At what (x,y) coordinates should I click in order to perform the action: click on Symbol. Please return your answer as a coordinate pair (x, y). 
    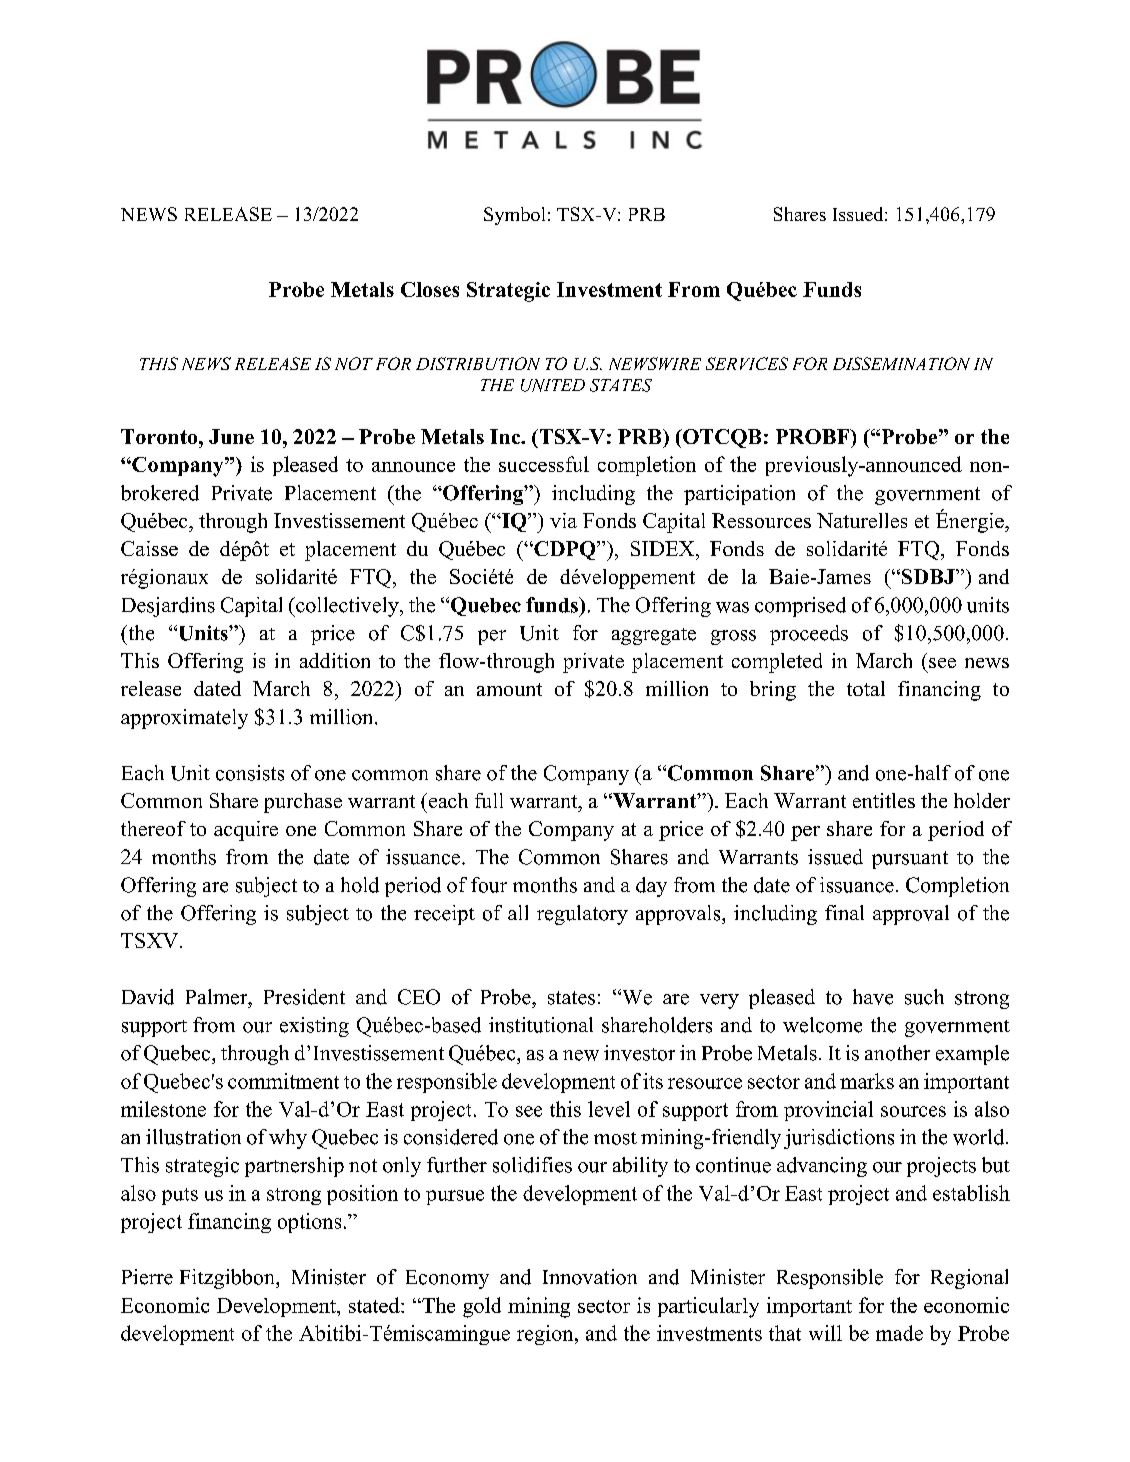
    Looking at the image, I should click on (514, 216).
